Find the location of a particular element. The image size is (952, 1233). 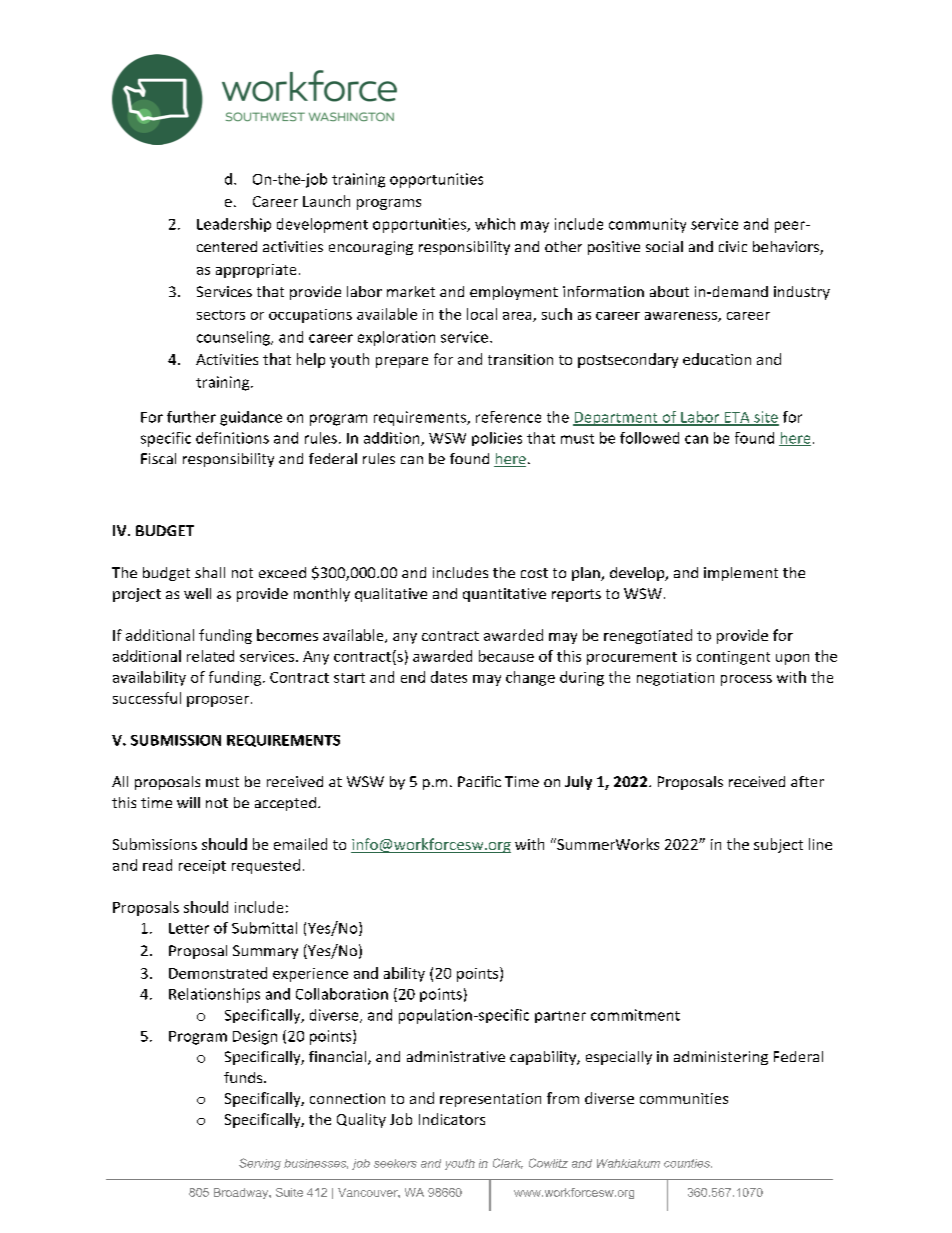

civic is located at coordinates (733, 246).
